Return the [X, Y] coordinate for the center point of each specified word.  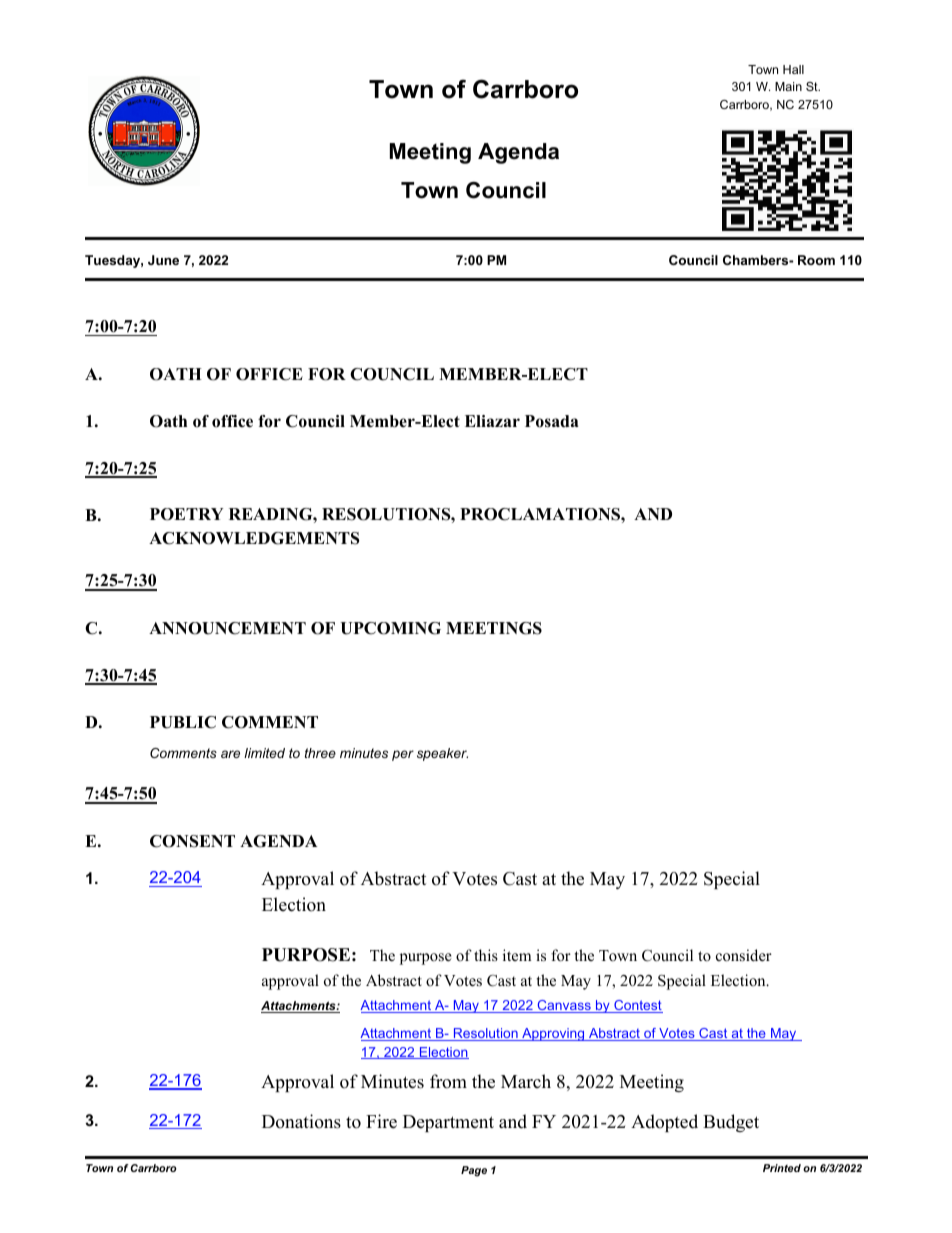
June [163, 260]
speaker [442, 754]
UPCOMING [390, 628]
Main [788, 86]
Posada [551, 421]
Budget [731, 1123]
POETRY [186, 514]
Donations [301, 1121]
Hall [793, 69]
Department [448, 1123]
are [230, 754]
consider [744, 955]
